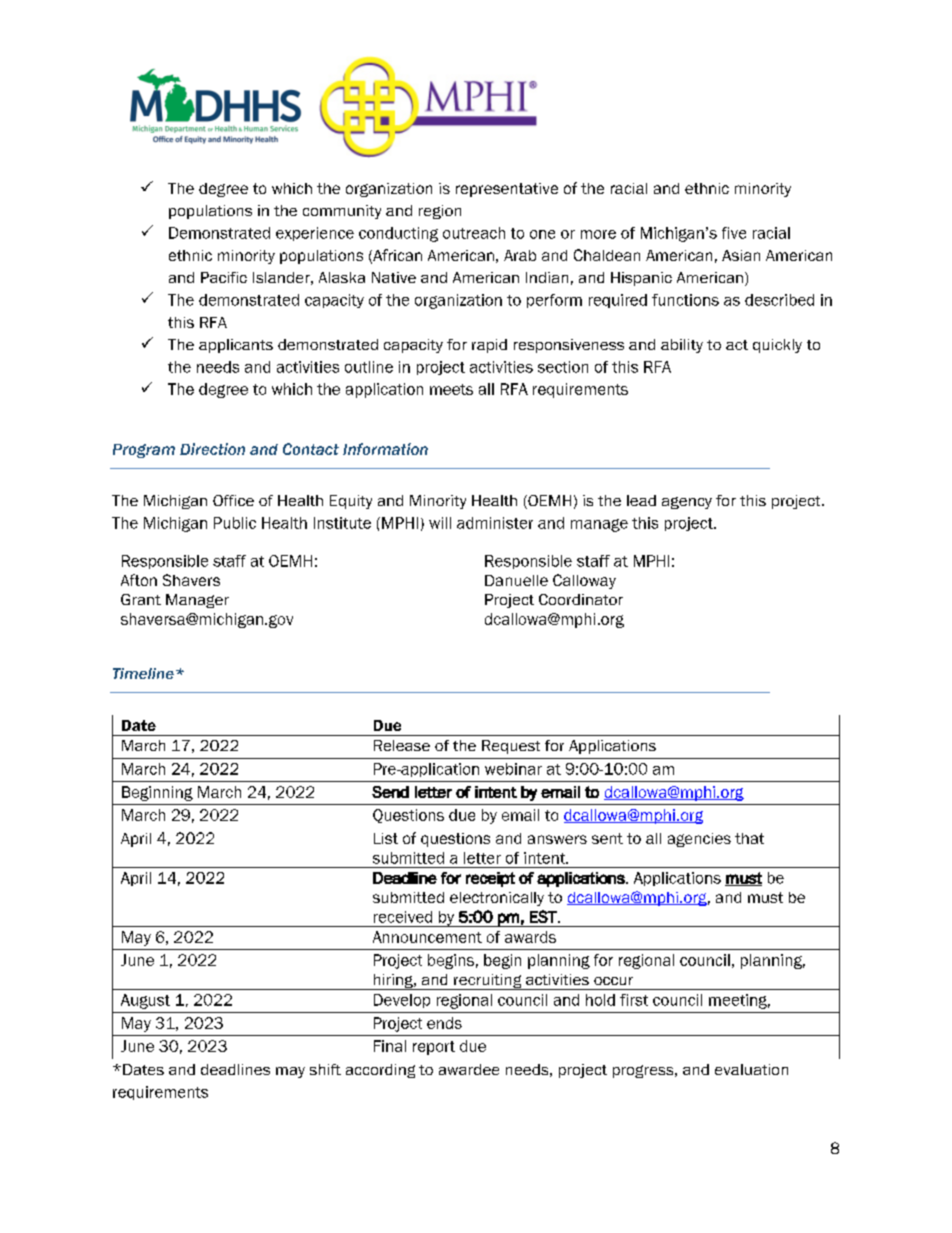 Image resolution: width=952 pixels, height=1233 pixels. Describe the element at coordinates (224, 277) in the image. I see `Pacific` at that location.
